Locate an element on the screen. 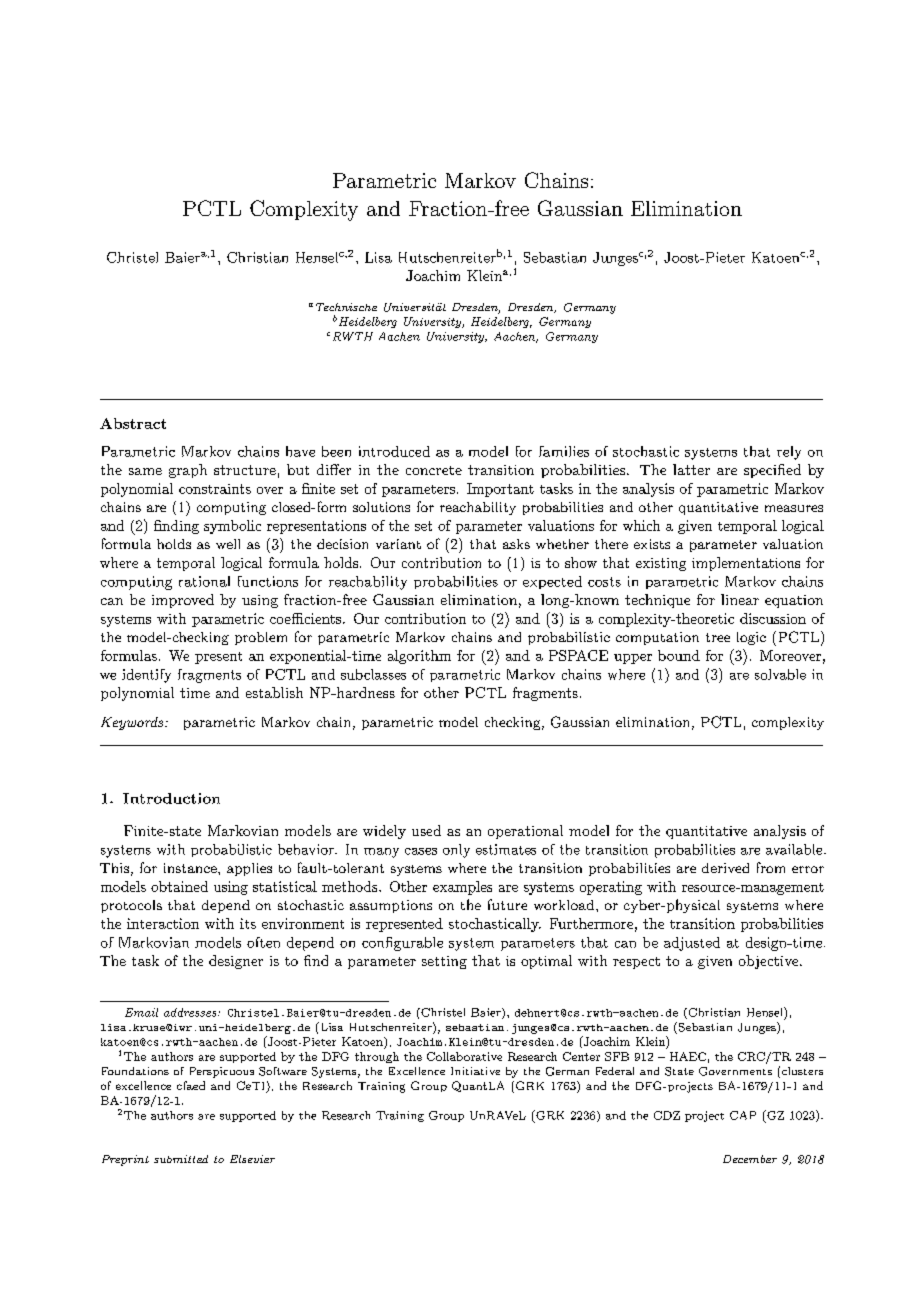 The height and width of the screenshot is (1308, 924). solvable is located at coordinates (780, 674).
